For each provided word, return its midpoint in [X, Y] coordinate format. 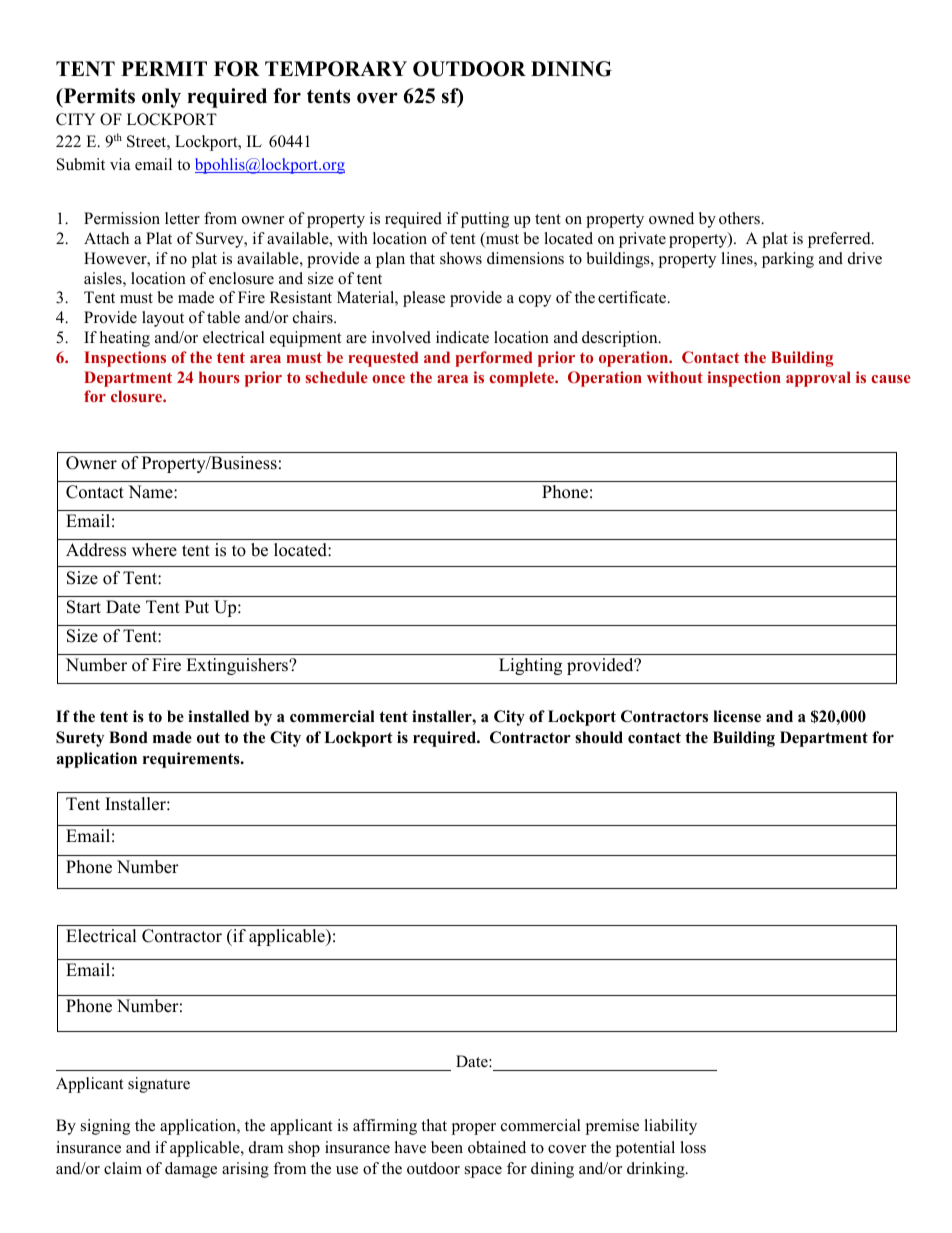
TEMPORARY [336, 69]
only [161, 98]
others [740, 218]
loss [693, 1147]
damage [191, 1170]
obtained [497, 1147]
